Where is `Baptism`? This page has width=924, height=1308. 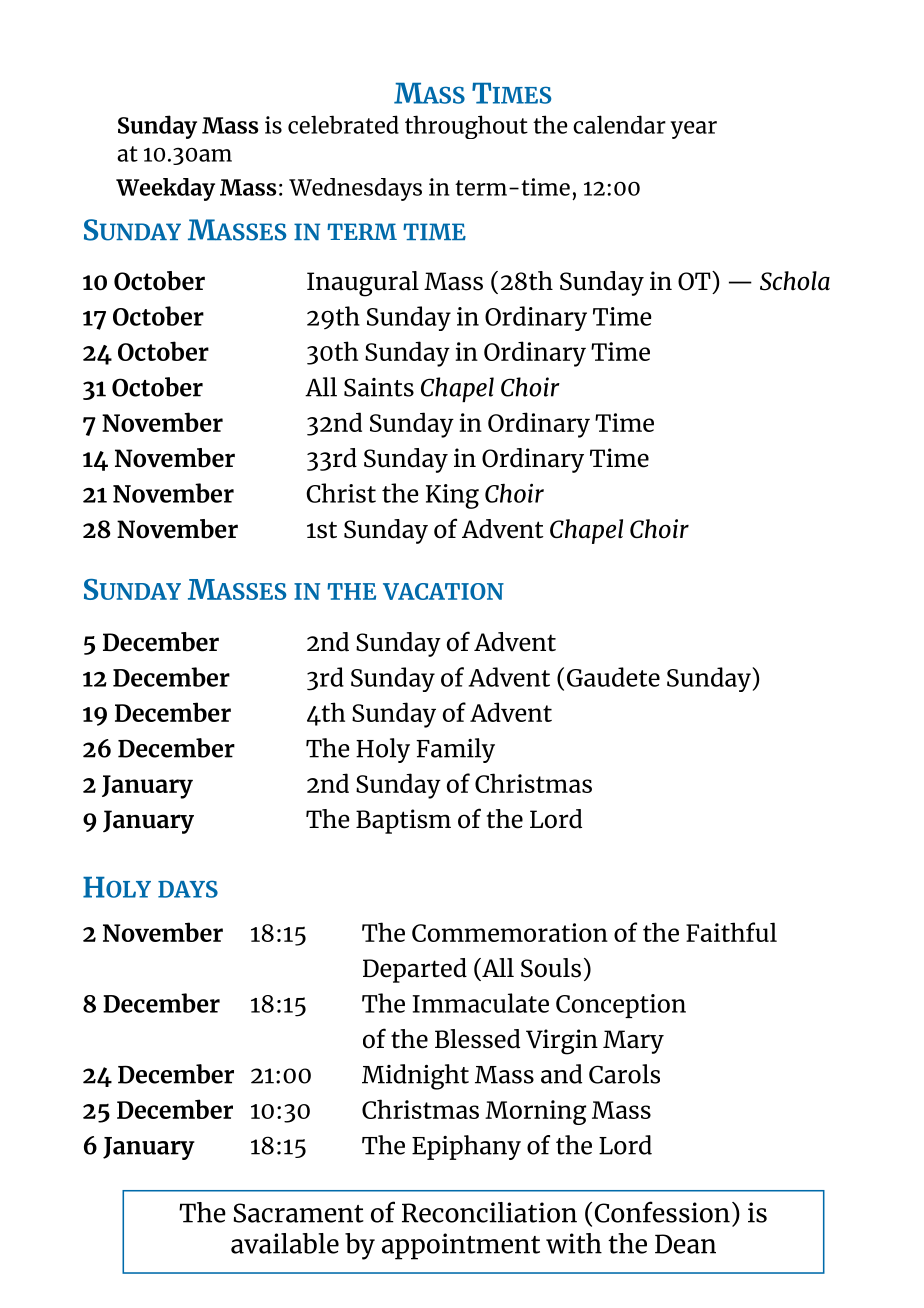 Baptism is located at coordinates (403, 821).
